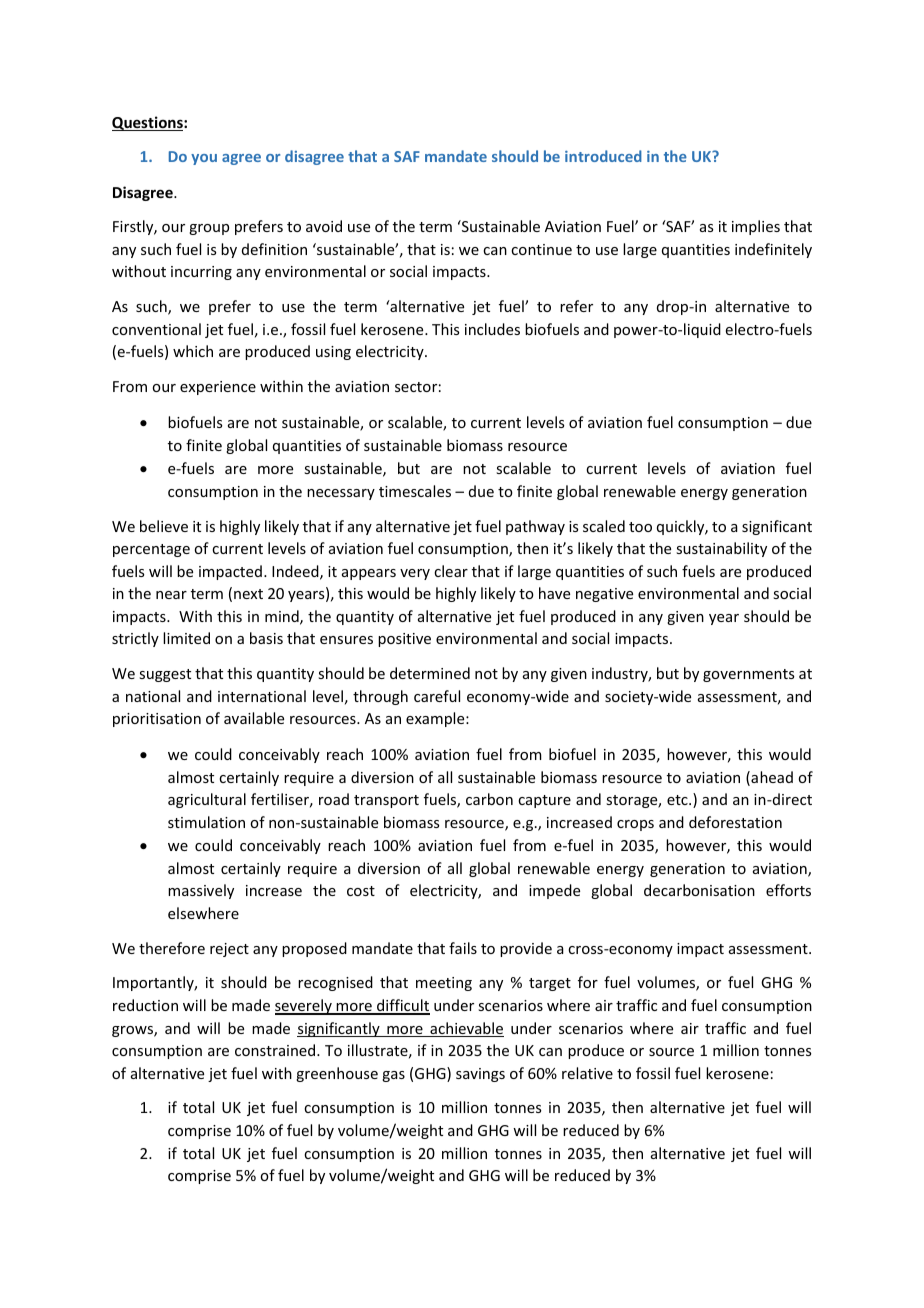 This screenshot has height=1308, width=924. I want to click on constrained, so click(276, 1050).
